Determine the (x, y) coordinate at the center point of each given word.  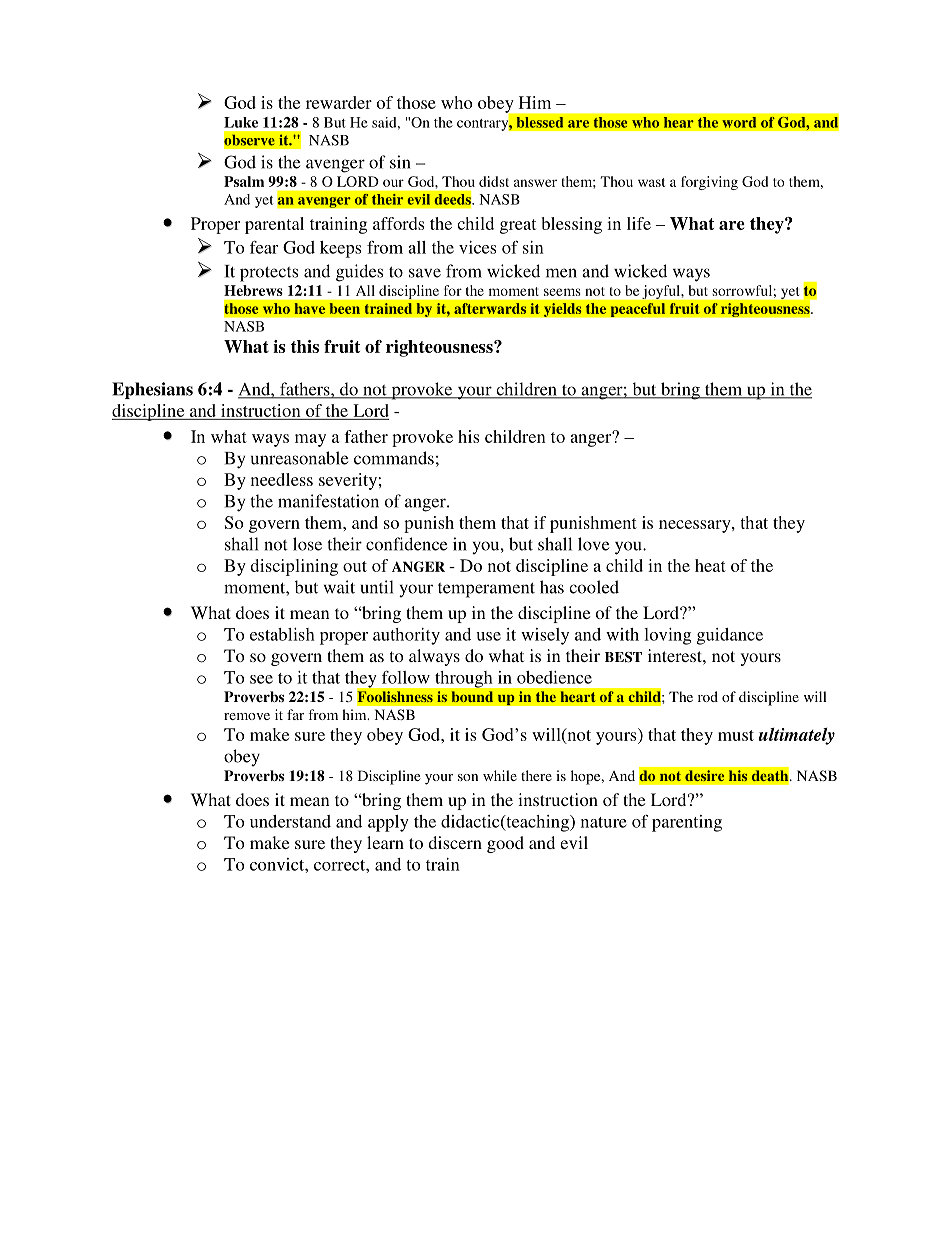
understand (290, 821)
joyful (662, 292)
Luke (241, 122)
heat (710, 565)
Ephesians (152, 390)
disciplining (294, 567)
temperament (486, 590)
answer (535, 183)
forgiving (709, 183)
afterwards (490, 308)
